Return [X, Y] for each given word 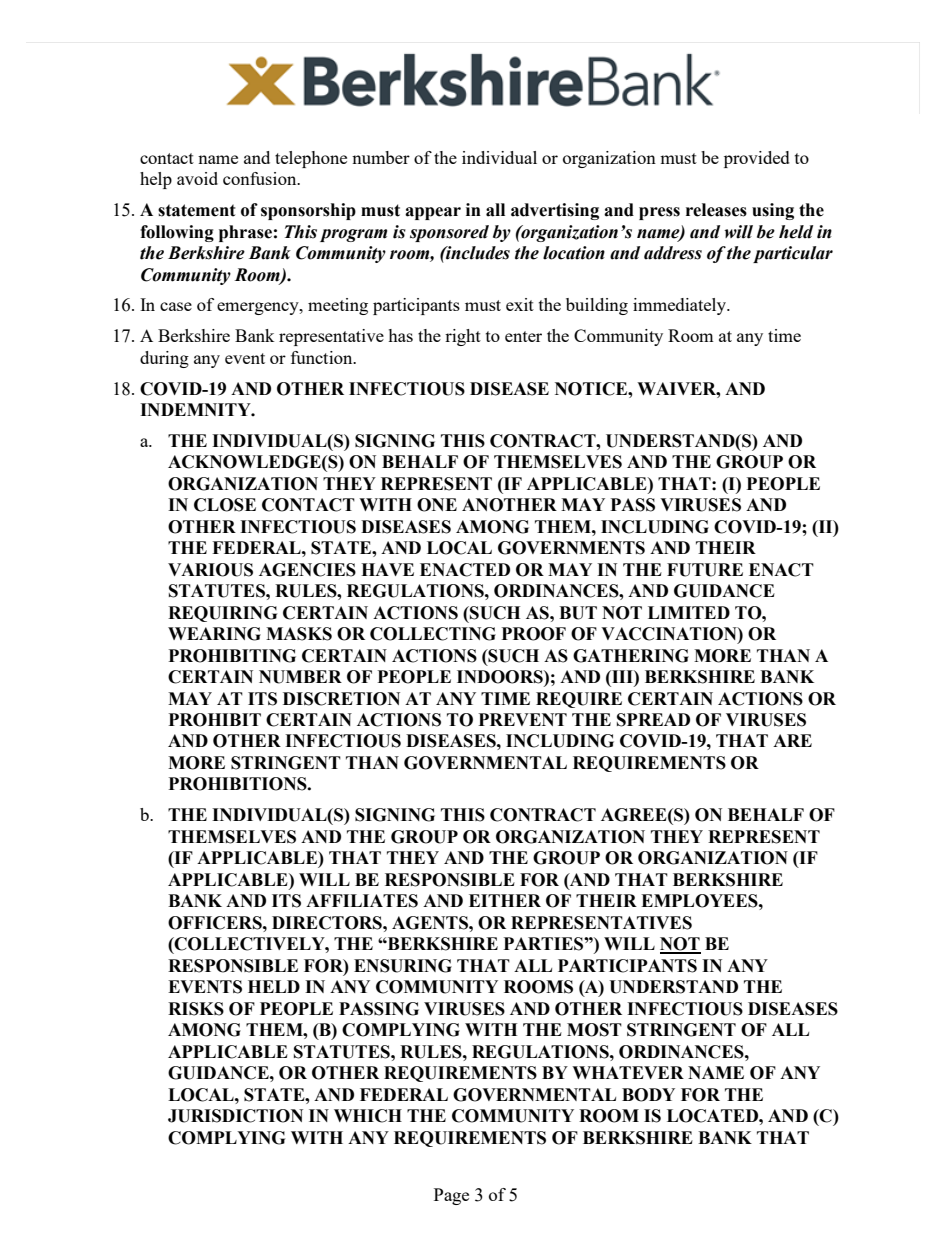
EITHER [505, 900]
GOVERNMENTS [571, 548]
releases [716, 210]
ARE [792, 740]
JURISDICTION [235, 1116]
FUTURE [705, 570]
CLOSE [225, 505]
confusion [261, 178]
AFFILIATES [362, 901]
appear [433, 213]
